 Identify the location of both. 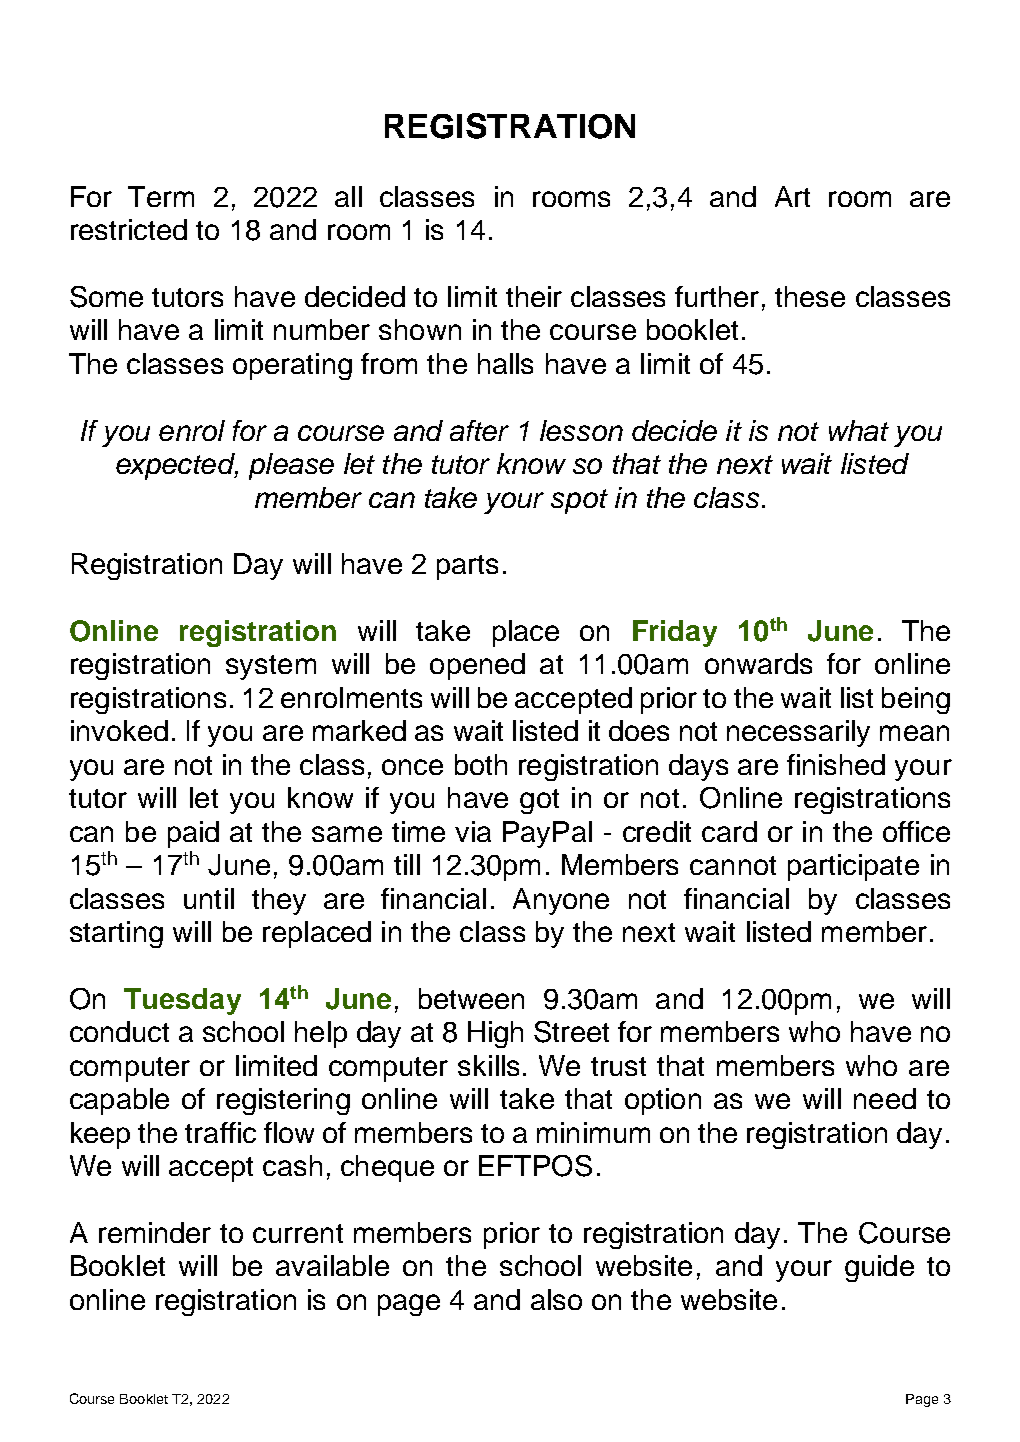
(481, 764).
